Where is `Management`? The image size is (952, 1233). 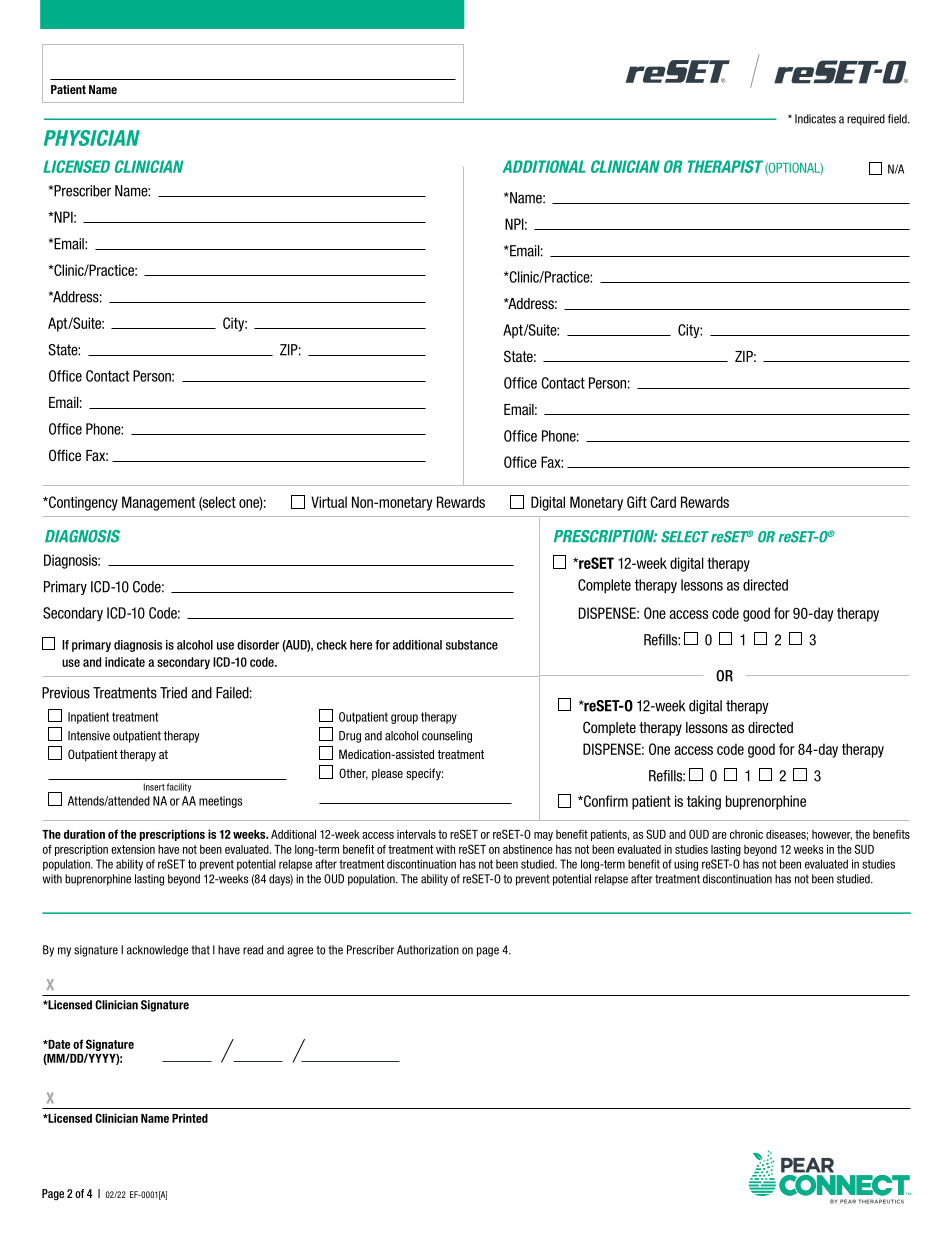
Management is located at coordinates (158, 503).
